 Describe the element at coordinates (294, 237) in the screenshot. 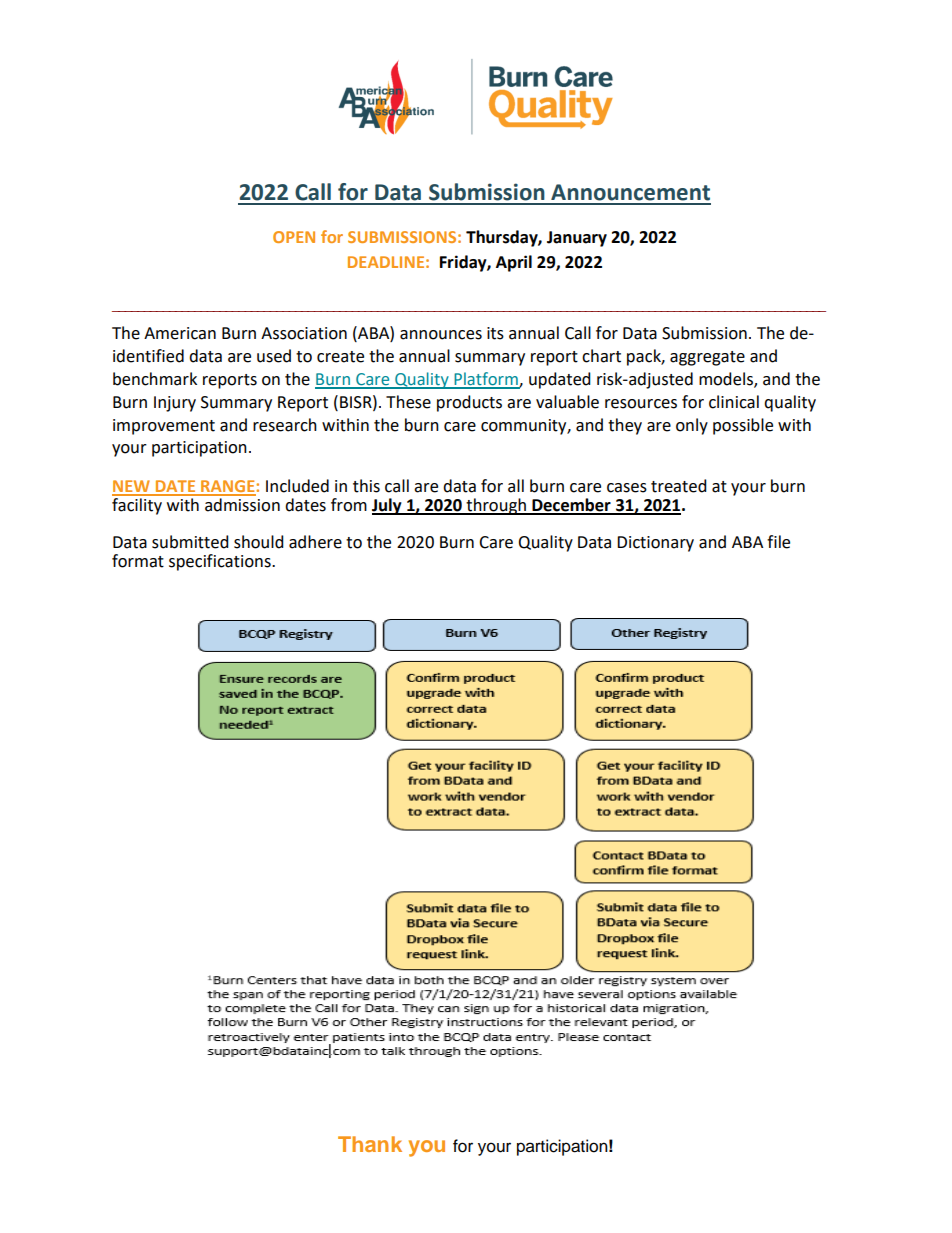

I see `OPEN` at that location.
